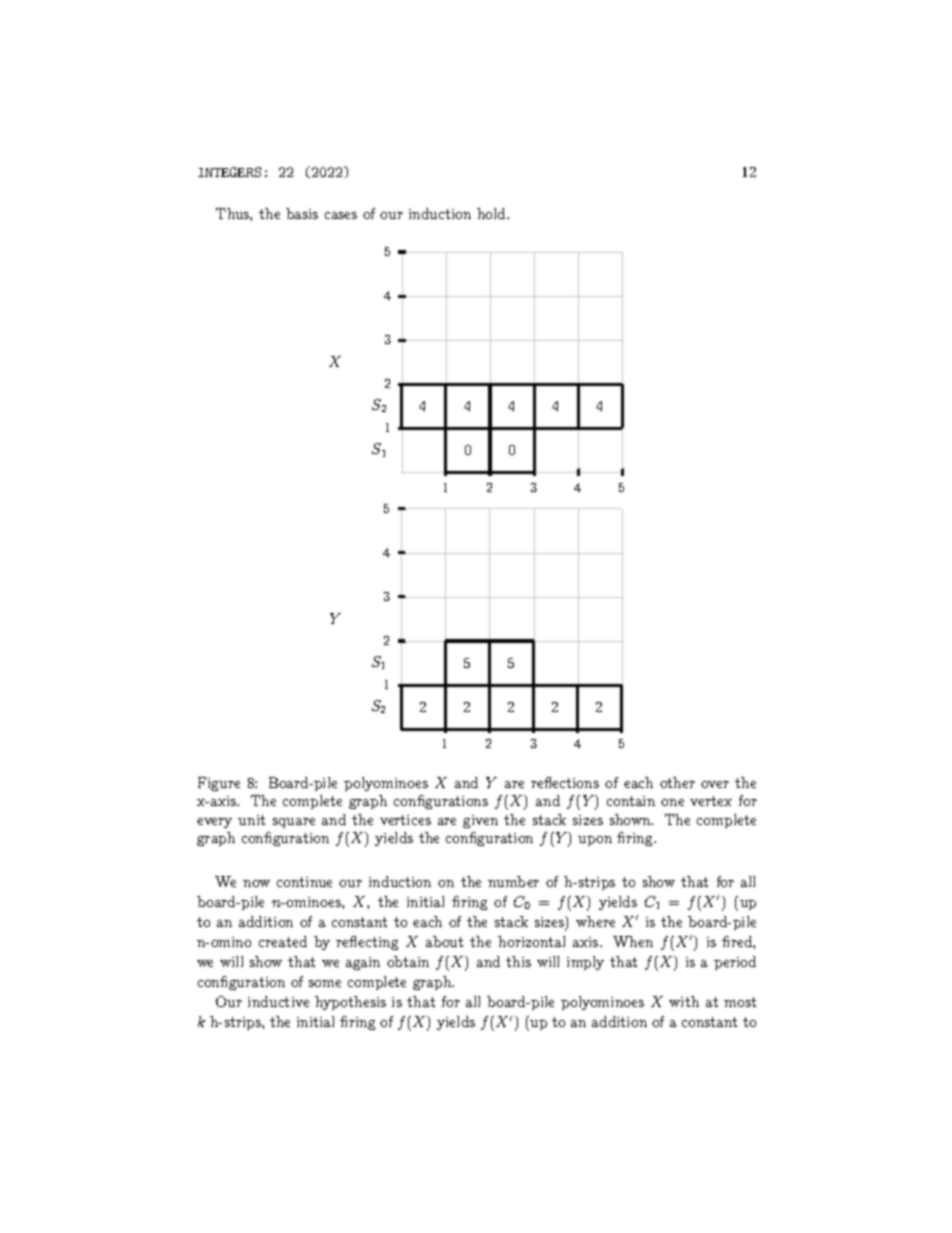 This page has height=1233, width=952. I want to click on other, so click(677, 782).
